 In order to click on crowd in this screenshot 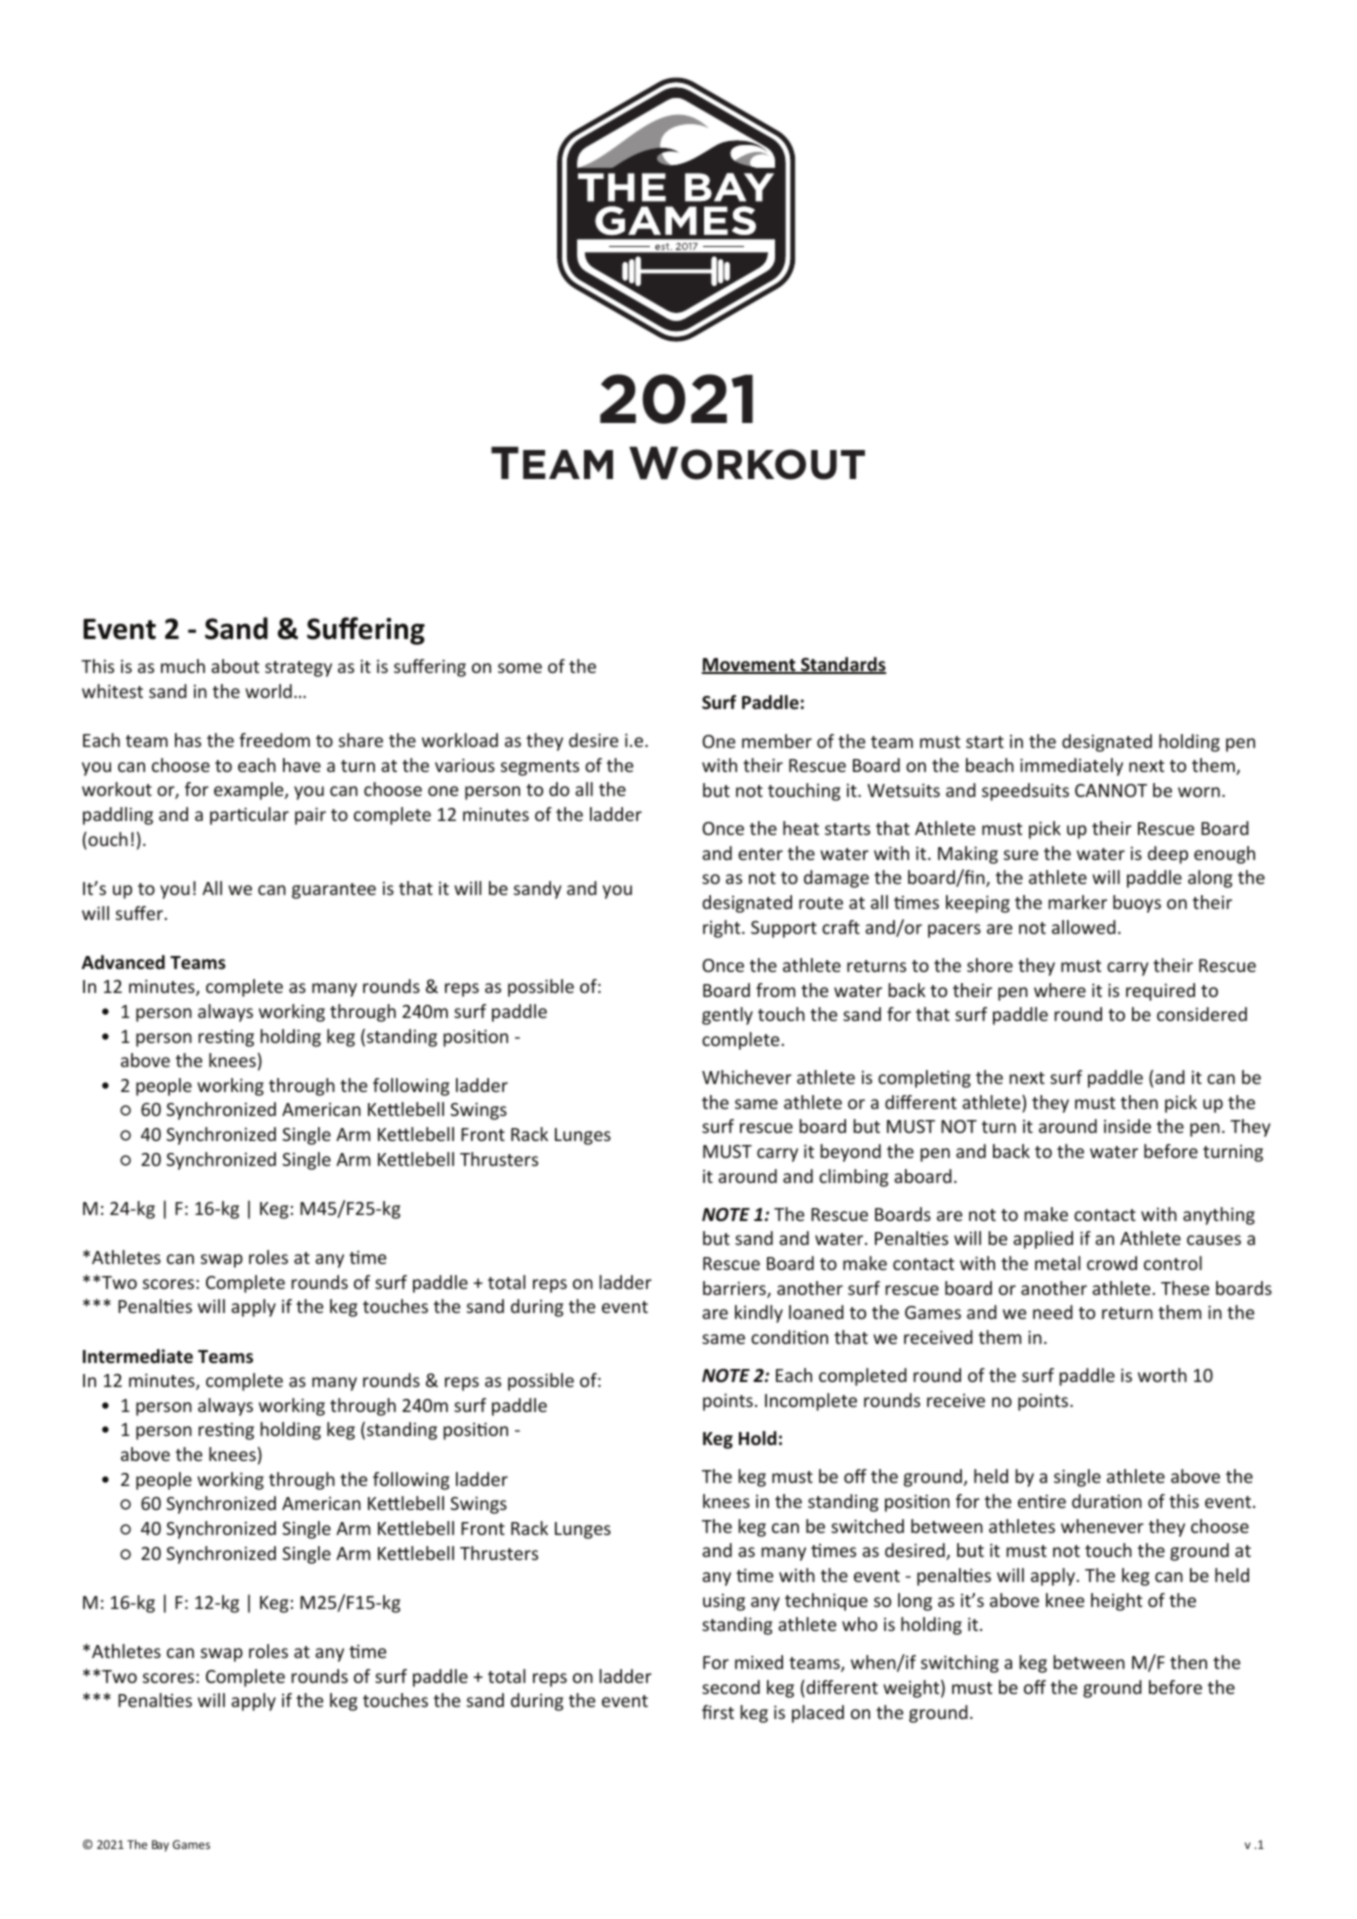, I will do `click(1112, 1263)`.
